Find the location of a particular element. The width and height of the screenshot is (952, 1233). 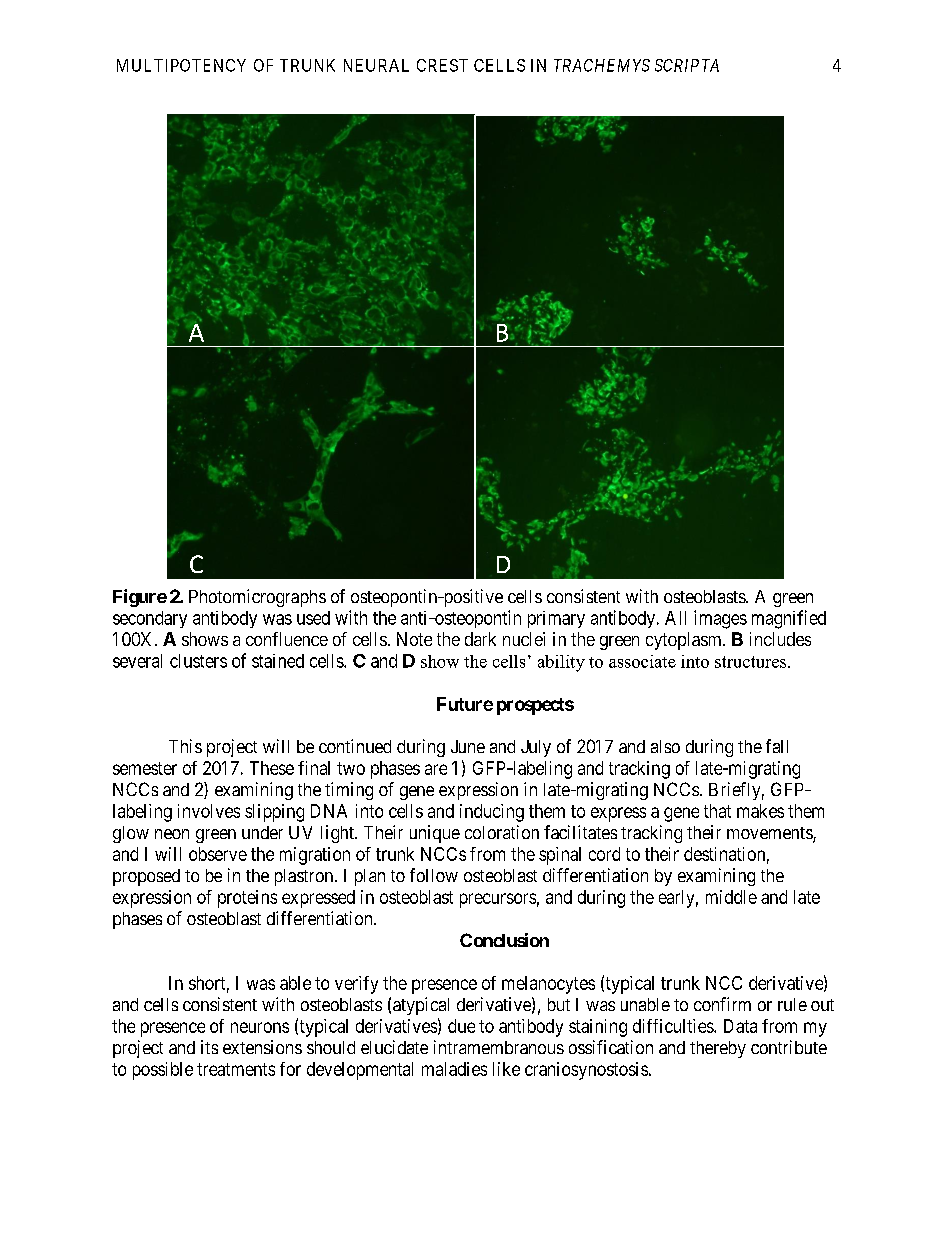

primary is located at coordinates (556, 619).
